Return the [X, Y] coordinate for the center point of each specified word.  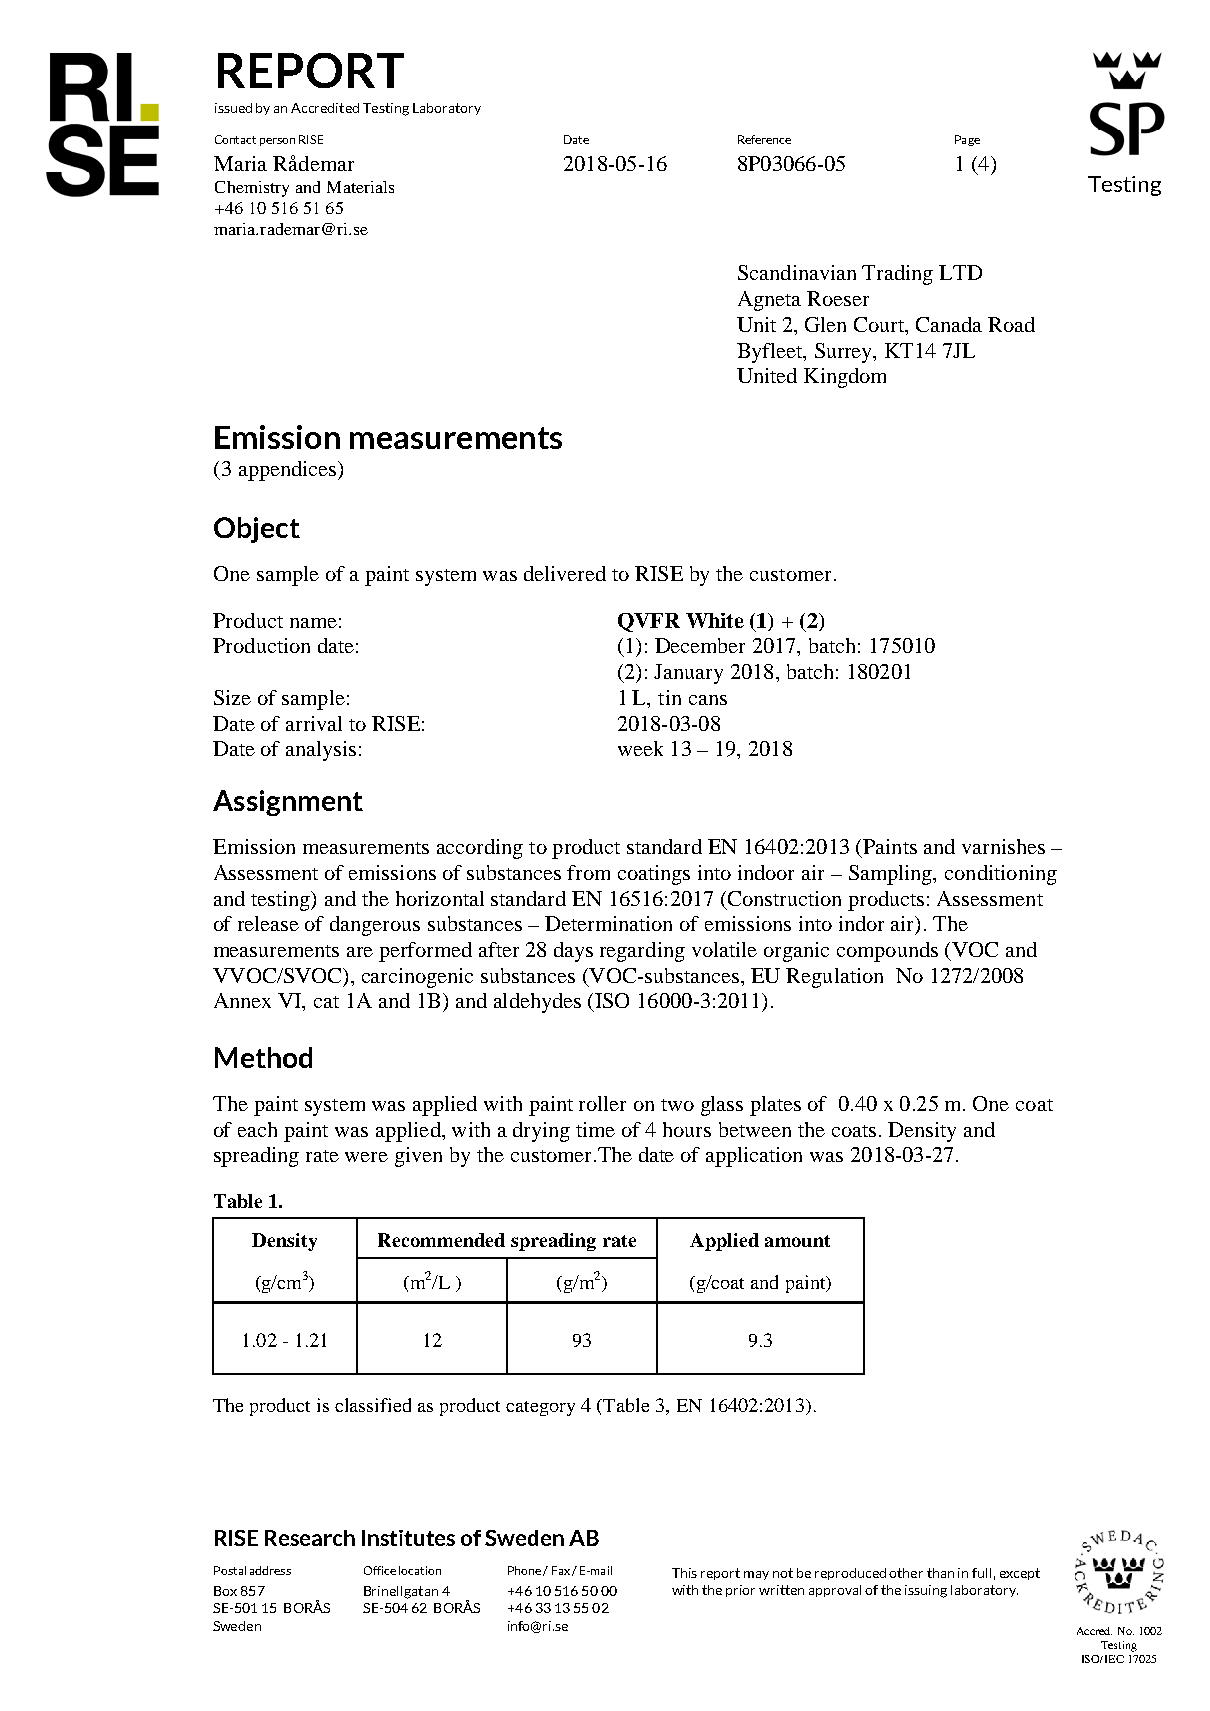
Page [967, 140]
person [277, 142]
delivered [565, 573]
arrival [314, 723]
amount [797, 1241]
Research [310, 1538]
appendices [289, 471]
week [640, 748]
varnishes [1003, 846]
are [360, 952]
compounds [887, 952]
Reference [764, 139]
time [595, 1129]
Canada [949, 324]
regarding [642, 952]
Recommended [441, 1240]
